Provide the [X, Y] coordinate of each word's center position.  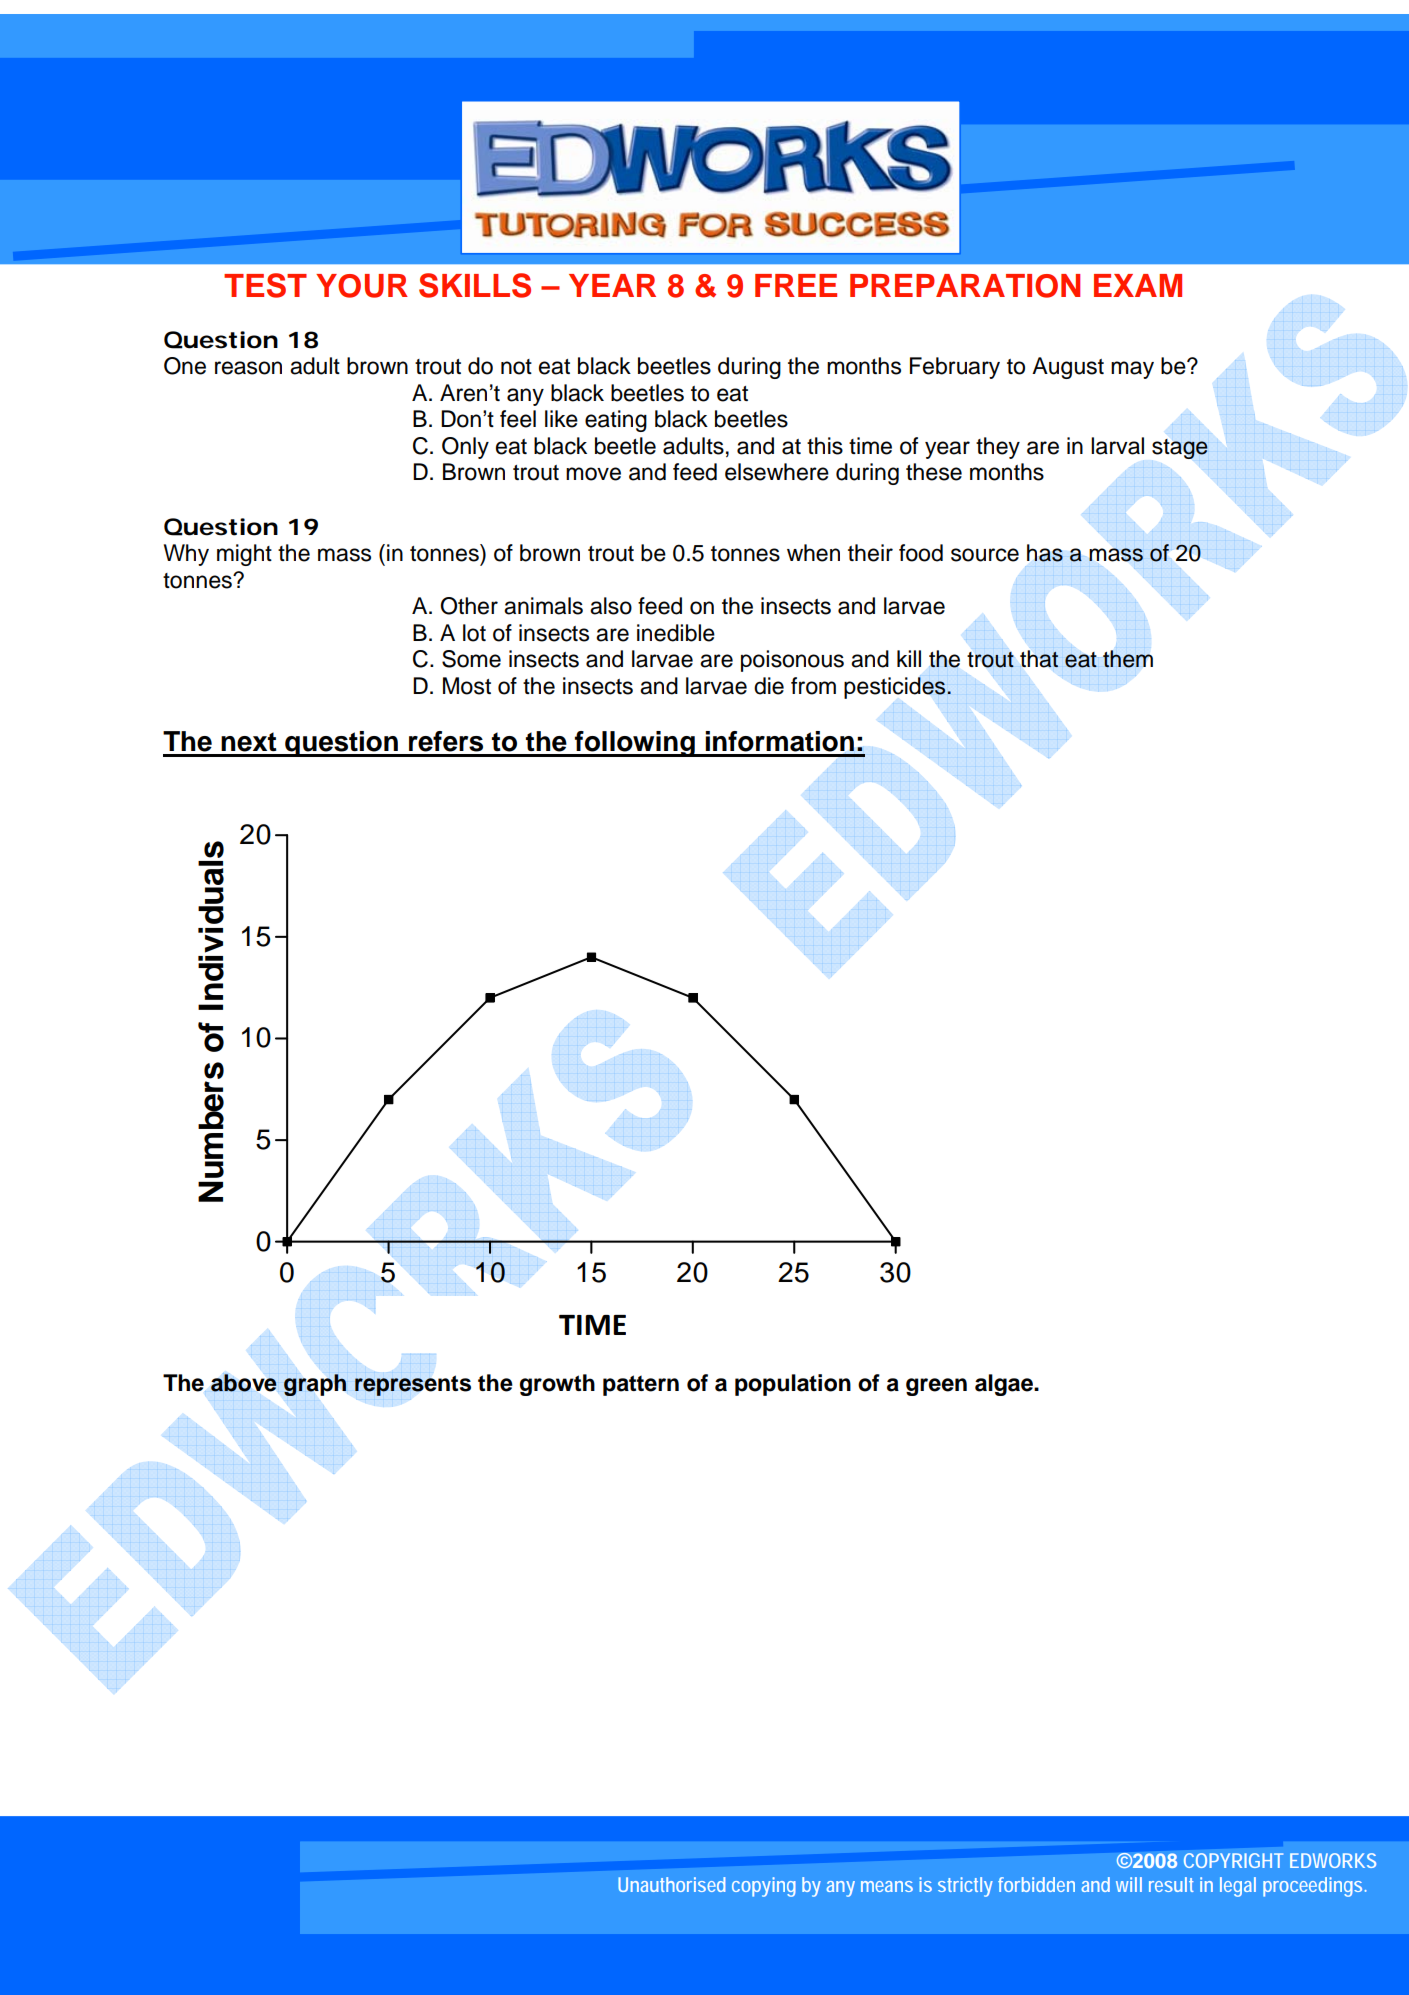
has [1045, 553]
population [793, 1385]
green [936, 1387]
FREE [796, 285]
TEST [265, 285]
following [635, 744]
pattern [641, 1385]
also [611, 606]
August [1068, 368]
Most [467, 686]
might [244, 555]
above [244, 1383]
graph [315, 1385]
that [1039, 659]
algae [1005, 1385]
